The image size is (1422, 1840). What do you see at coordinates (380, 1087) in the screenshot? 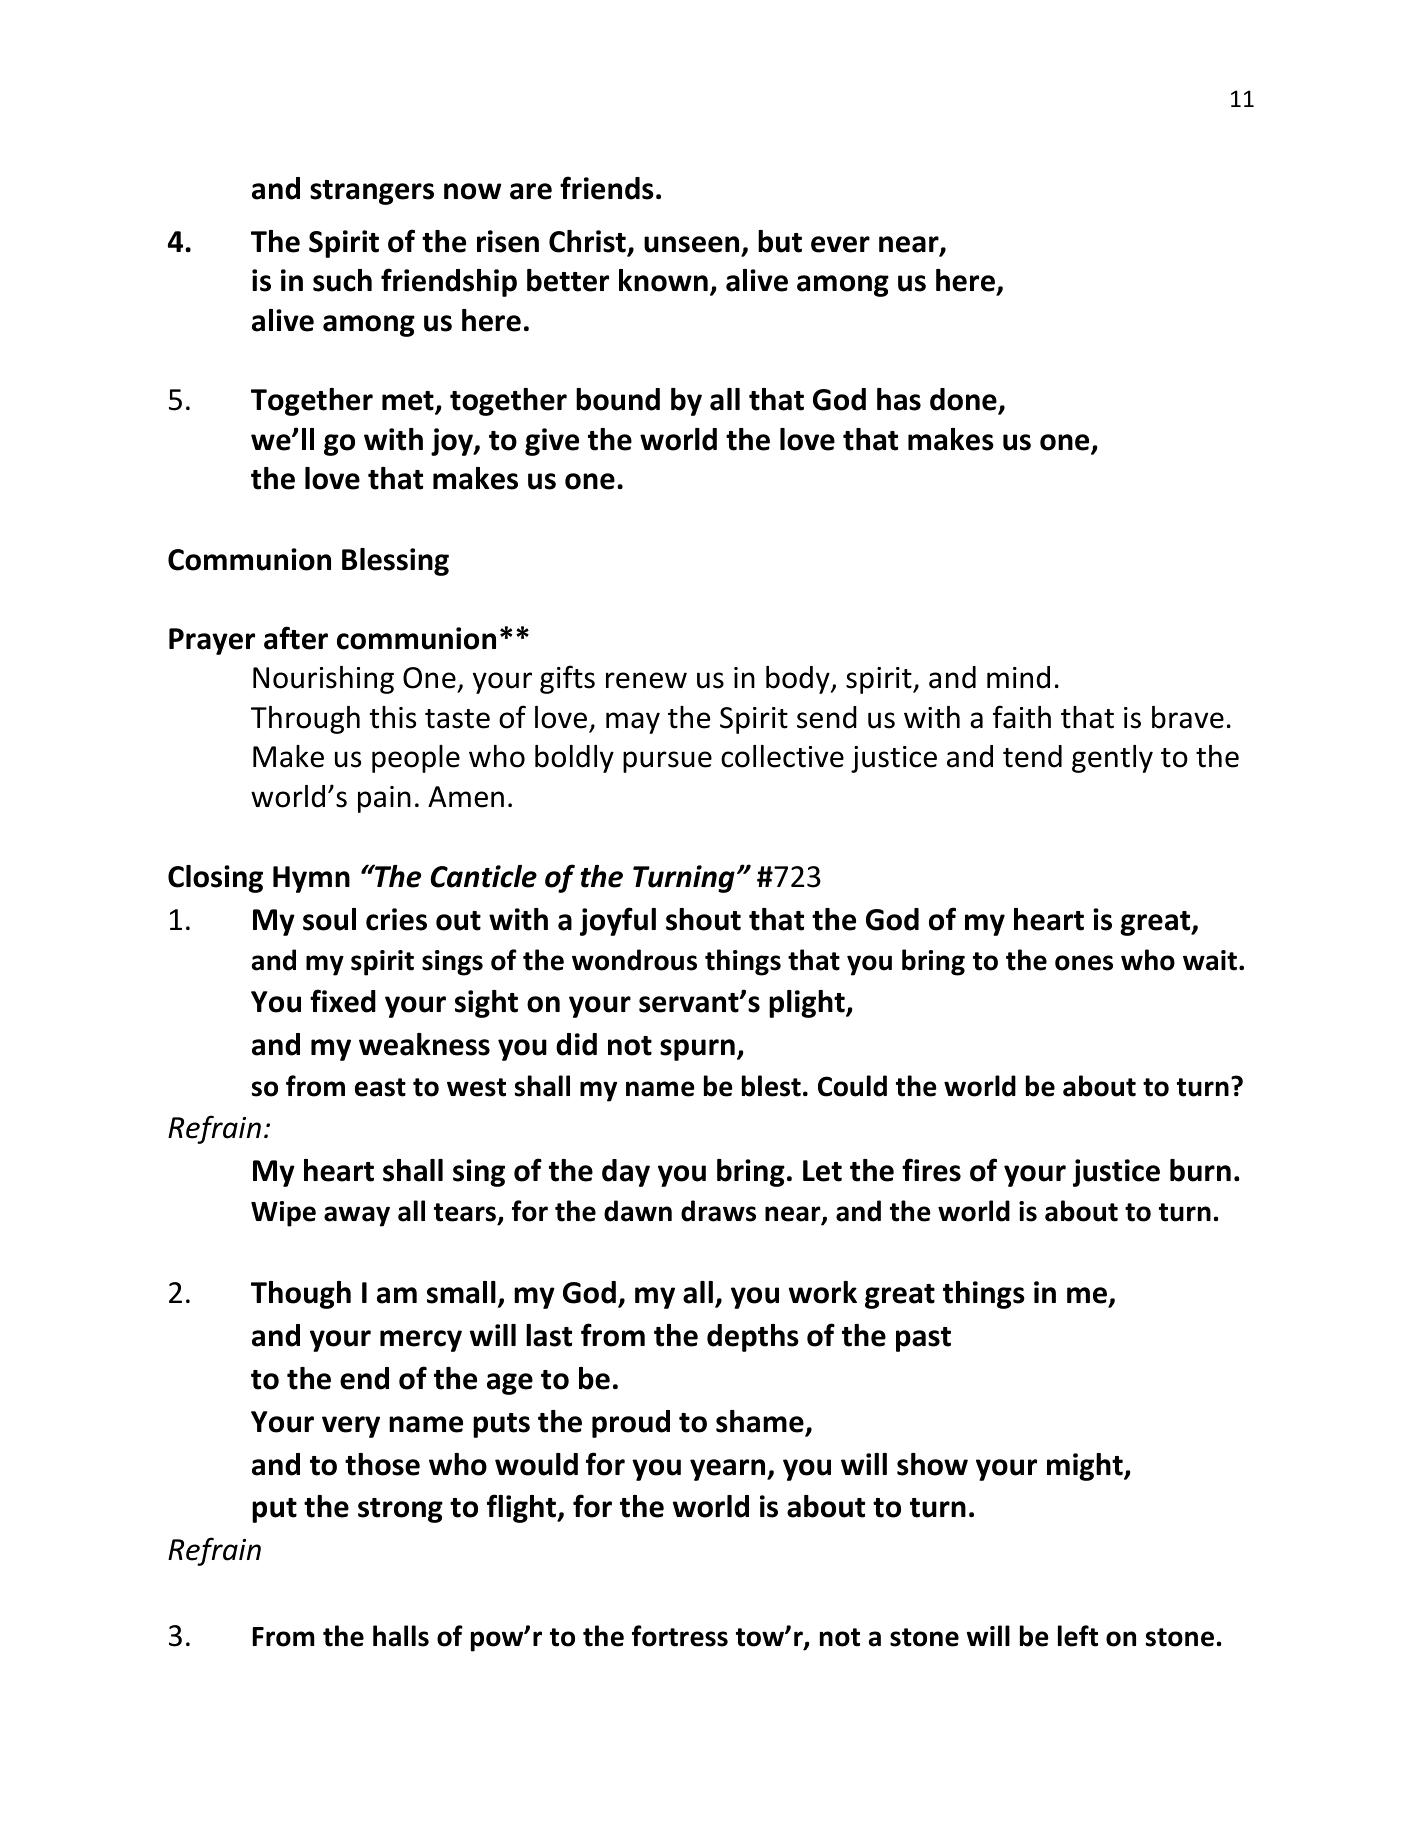
I see `east` at bounding box center [380, 1087].
